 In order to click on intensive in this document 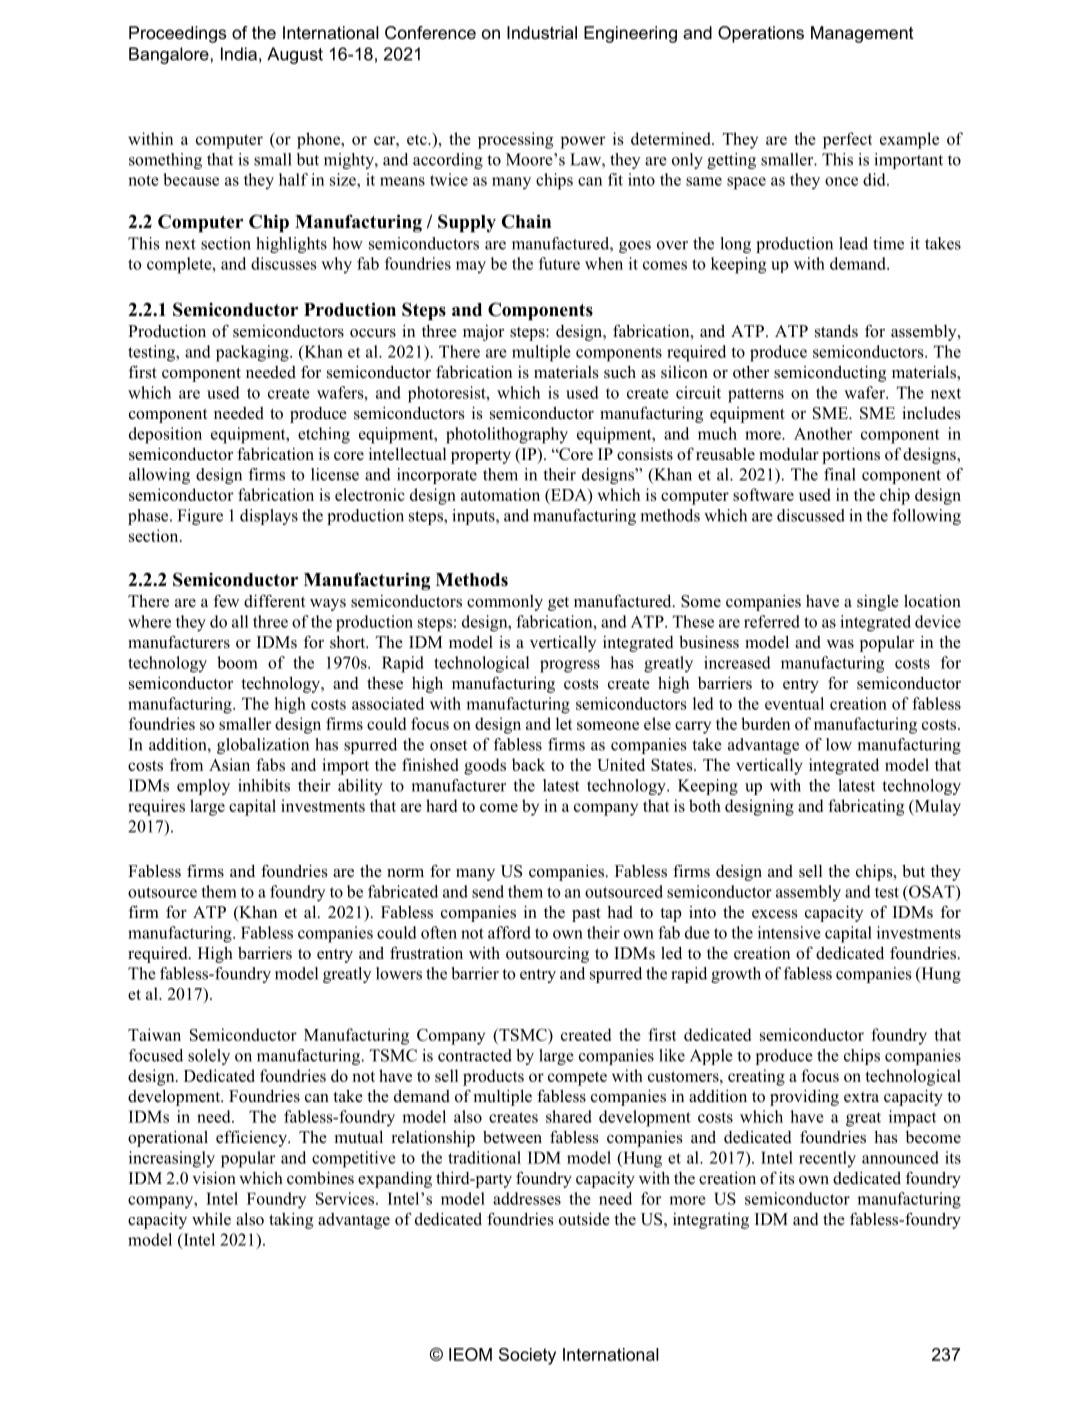, I will do `click(789, 932)`.
